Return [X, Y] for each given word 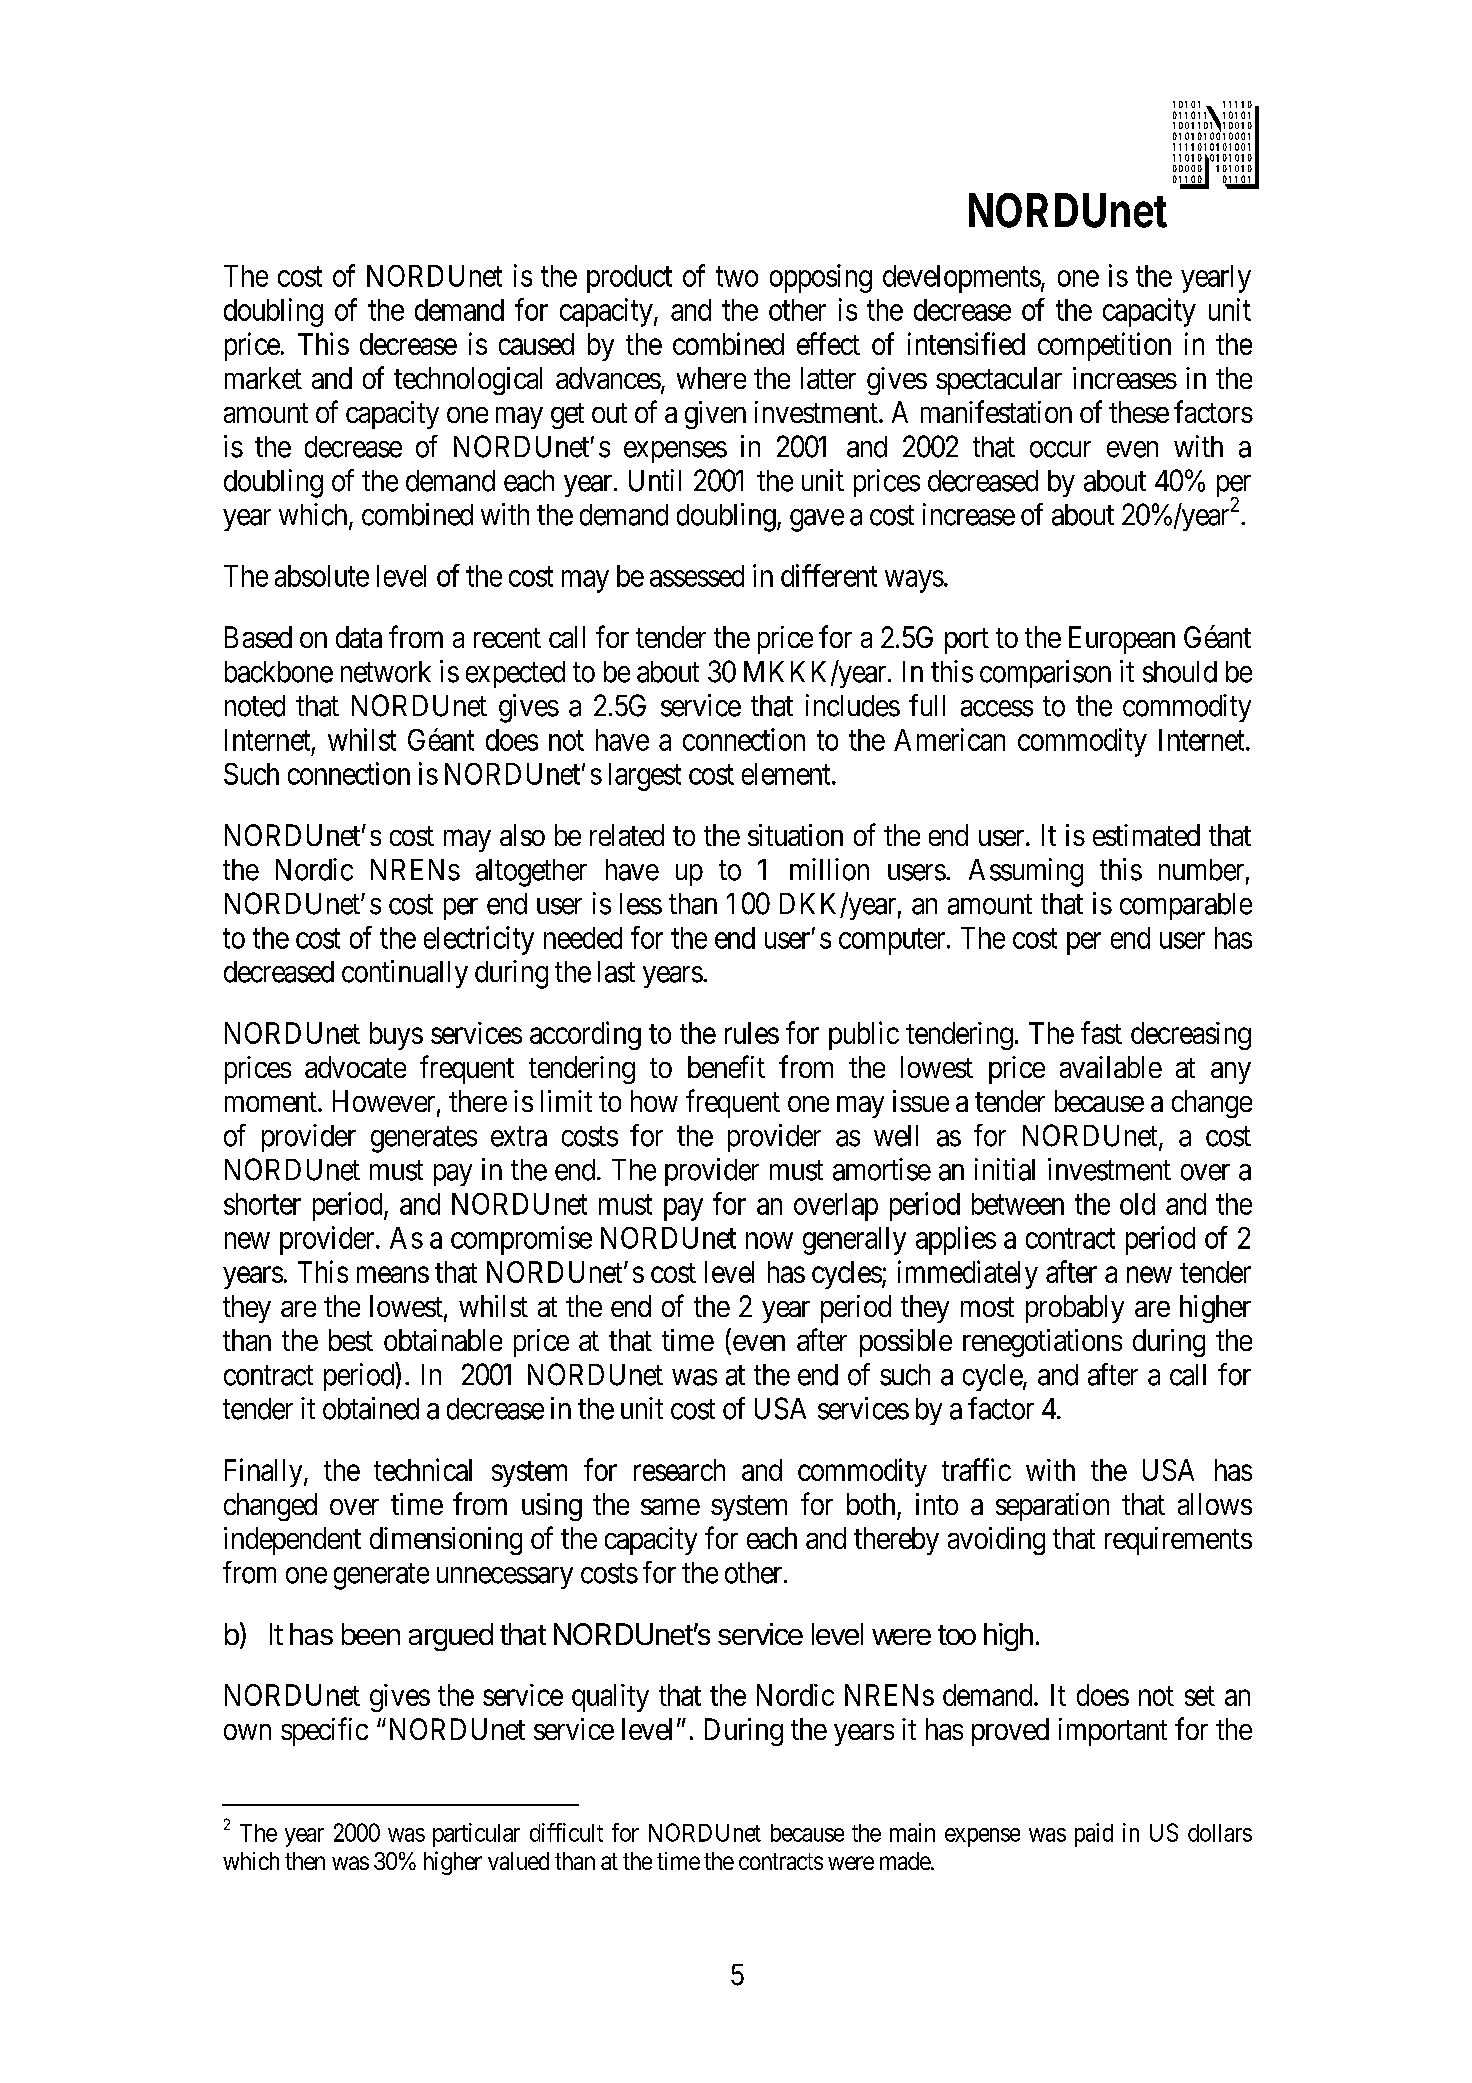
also [522, 835]
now [769, 1240]
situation [795, 835]
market [263, 378]
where [711, 378]
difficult [566, 1832]
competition [1104, 346]
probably [1075, 1309]
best [351, 1340]
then [305, 1861]
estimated [1146, 835]
